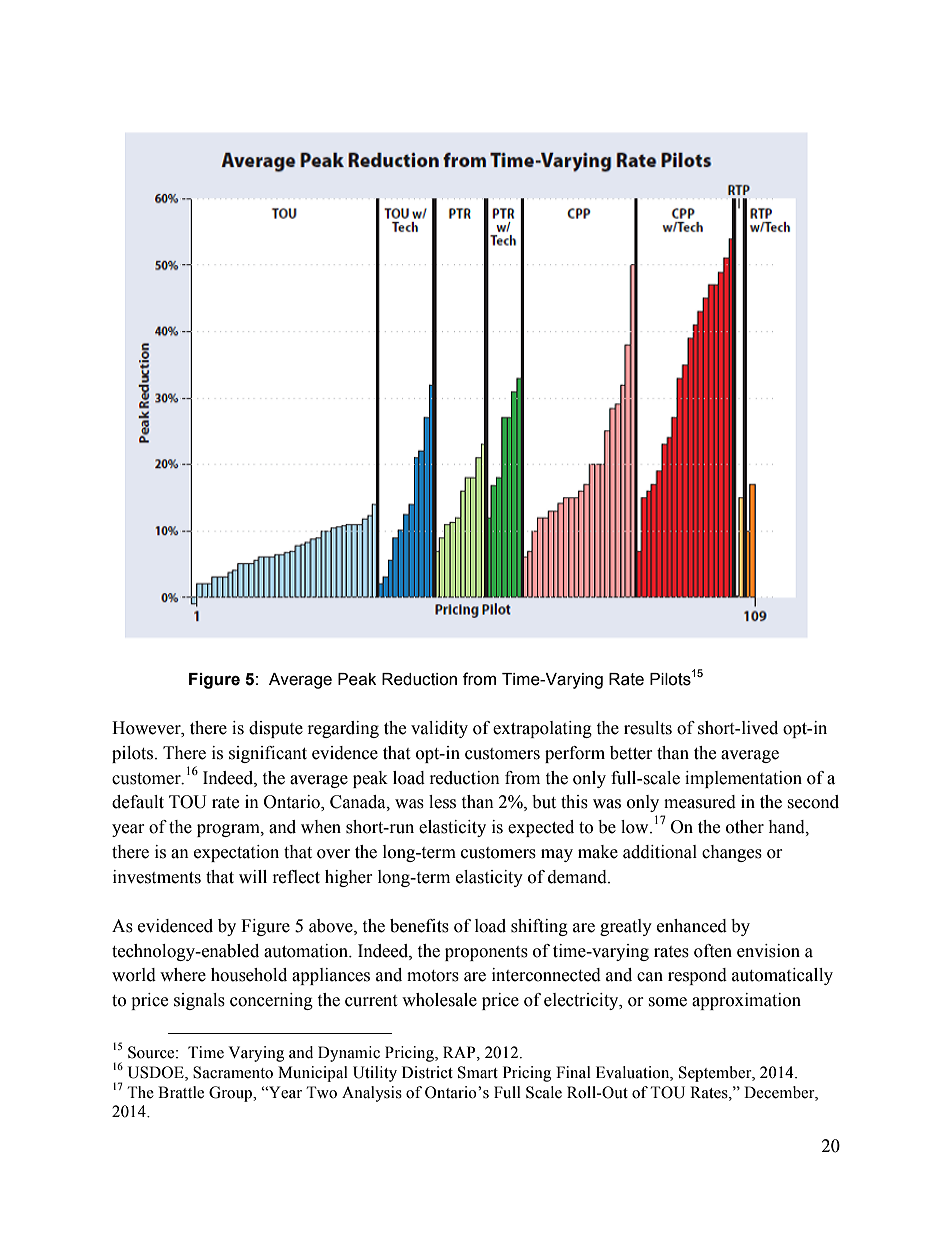 The height and width of the screenshot is (1233, 952). What do you see at coordinates (478, 1072) in the screenshot?
I see `Smart` at bounding box center [478, 1072].
